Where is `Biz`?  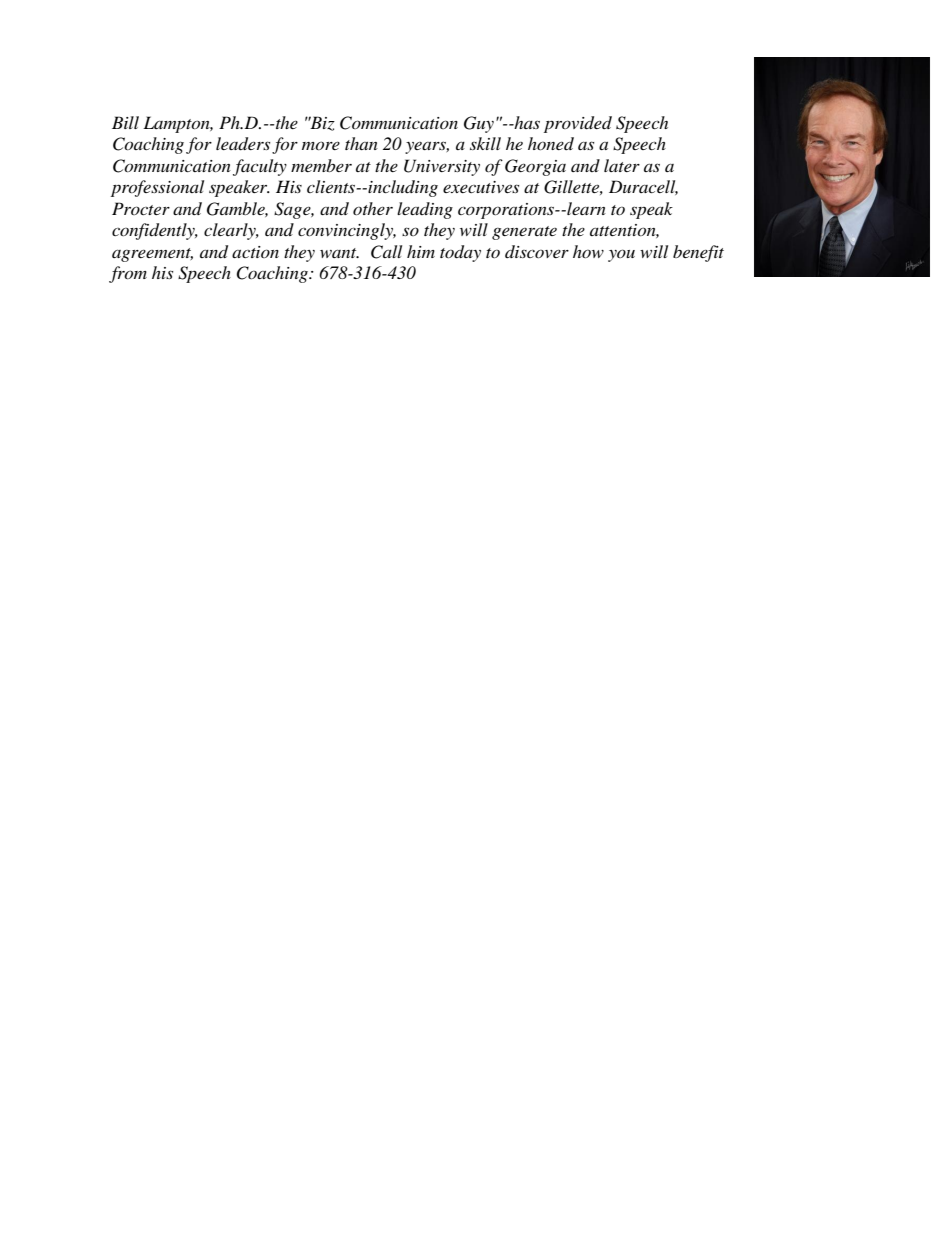 Biz is located at coordinates (321, 123).
